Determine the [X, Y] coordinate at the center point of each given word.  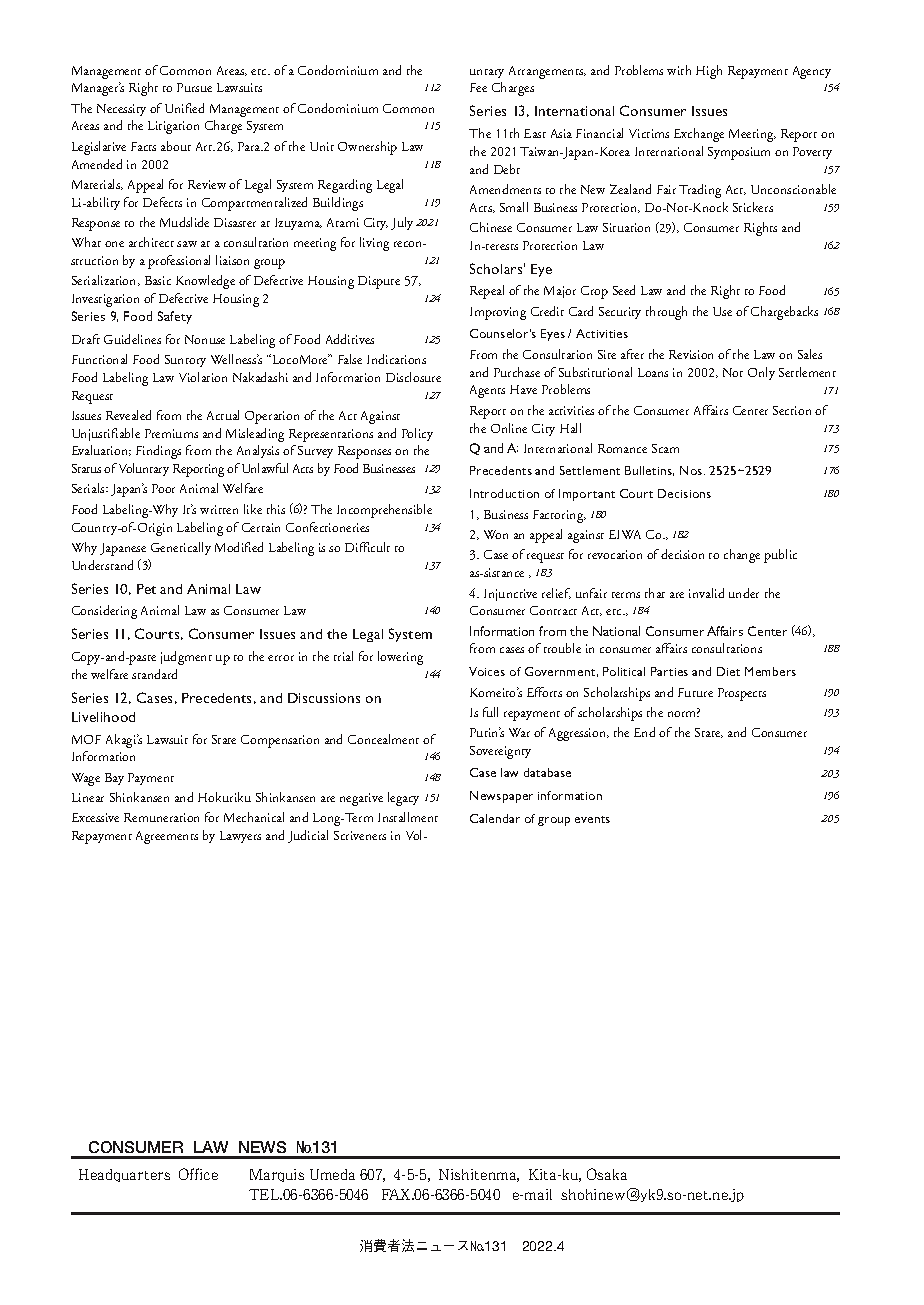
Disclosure [413, 377]
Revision [691, 354]
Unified [184, 108]
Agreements [167, 837]
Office [198, 1174]
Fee [478, 87]
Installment [408, 817]
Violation [203, 377]
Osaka [607, 1174]
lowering [400, 658]
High [709, 72]
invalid [706, 593]
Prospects [742, 694]
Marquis [277, 1175]
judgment [186, 658]
